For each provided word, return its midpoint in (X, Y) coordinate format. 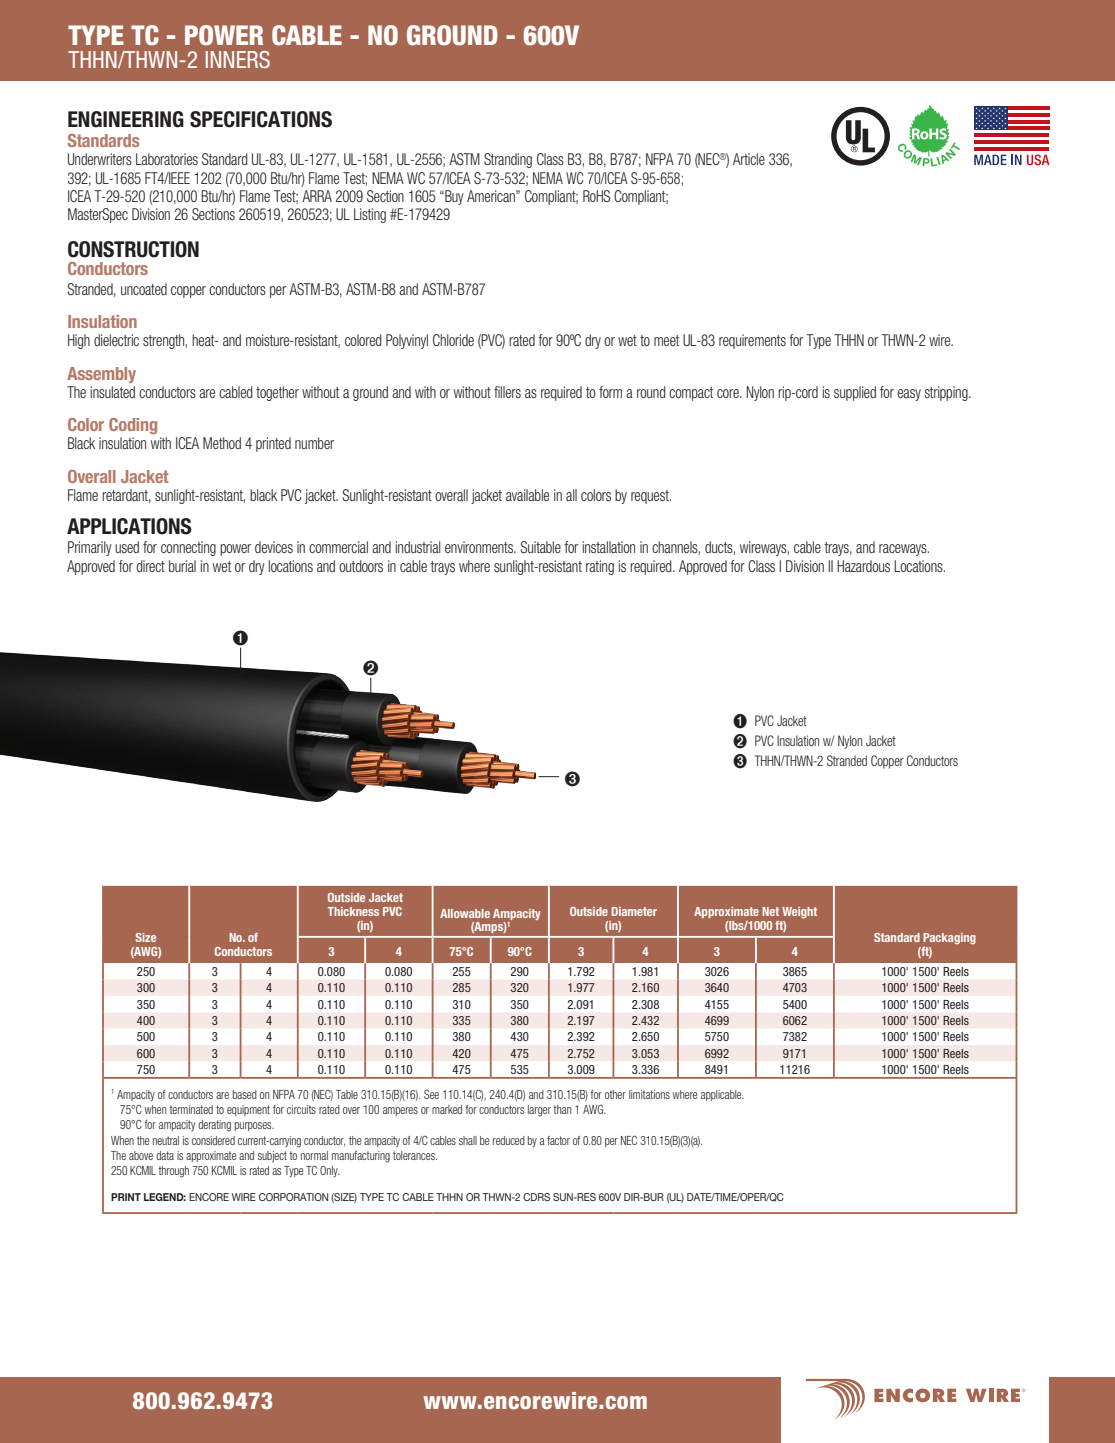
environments (480, 547)
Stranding (508, 160)
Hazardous (863, 566)
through (174, 1172)
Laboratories (167, 159)
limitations (649, 1094)
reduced (509, 1140)
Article (749, 159)
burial (182, 566)
